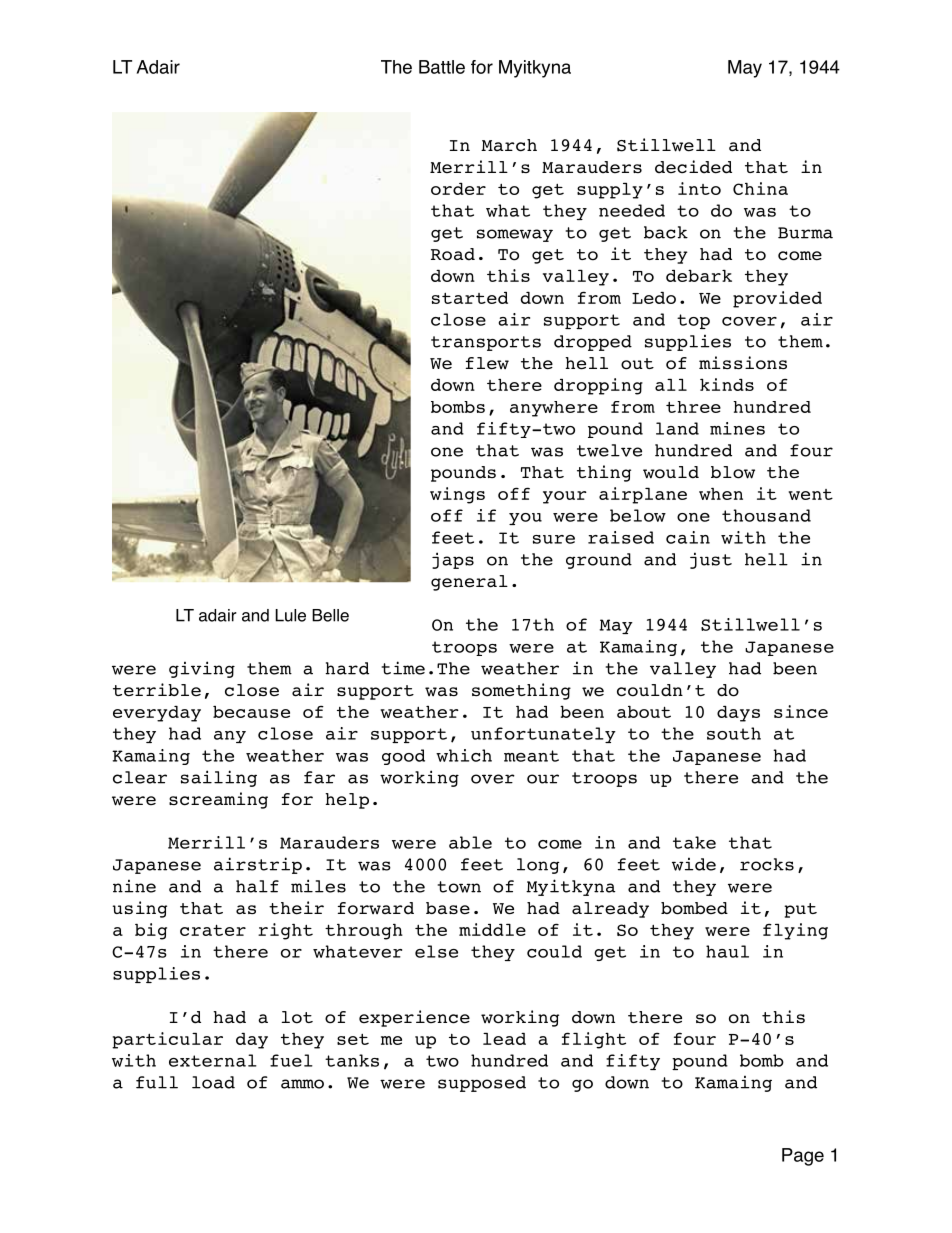 This screenshot has width=952, height=1233. What do you see at coordinates (803, 1157) in the screenshot?
I see `Page` at bounding box center [803, 1157].
